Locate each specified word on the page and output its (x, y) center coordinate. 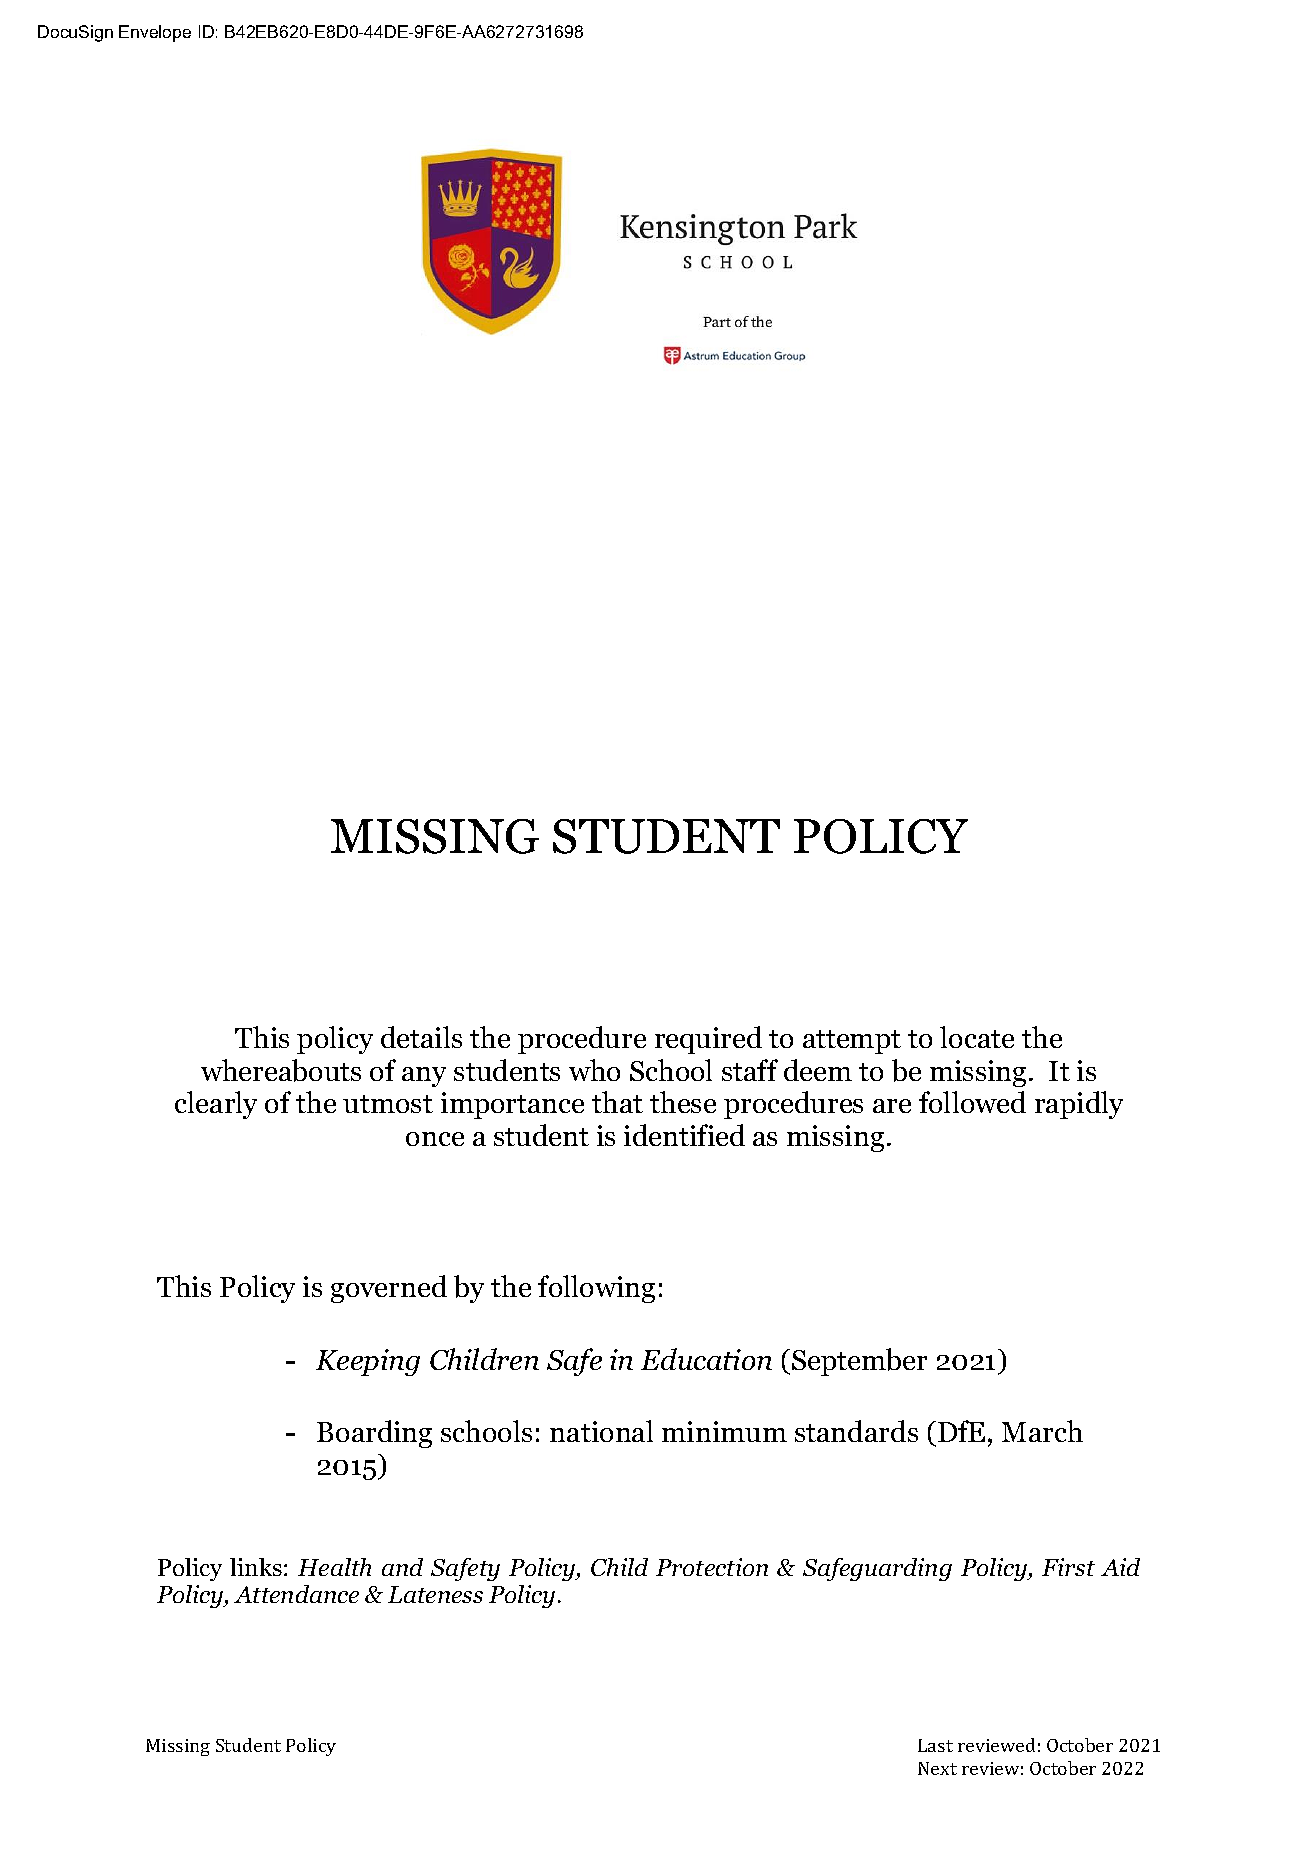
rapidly (1079, 1105)
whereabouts (281, 1070)
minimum (724, 1431)
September (859, 1362)
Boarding (374, 1434)
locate (977, 1037)
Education (706, 1359)
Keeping (368, 1362)
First (1068, 1567)
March (1042, 1431)
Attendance (296, 1594)
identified (684, 1135)
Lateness (435, 1594)
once (435, 1139)
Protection (712, 1567)
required (708, 1040)
